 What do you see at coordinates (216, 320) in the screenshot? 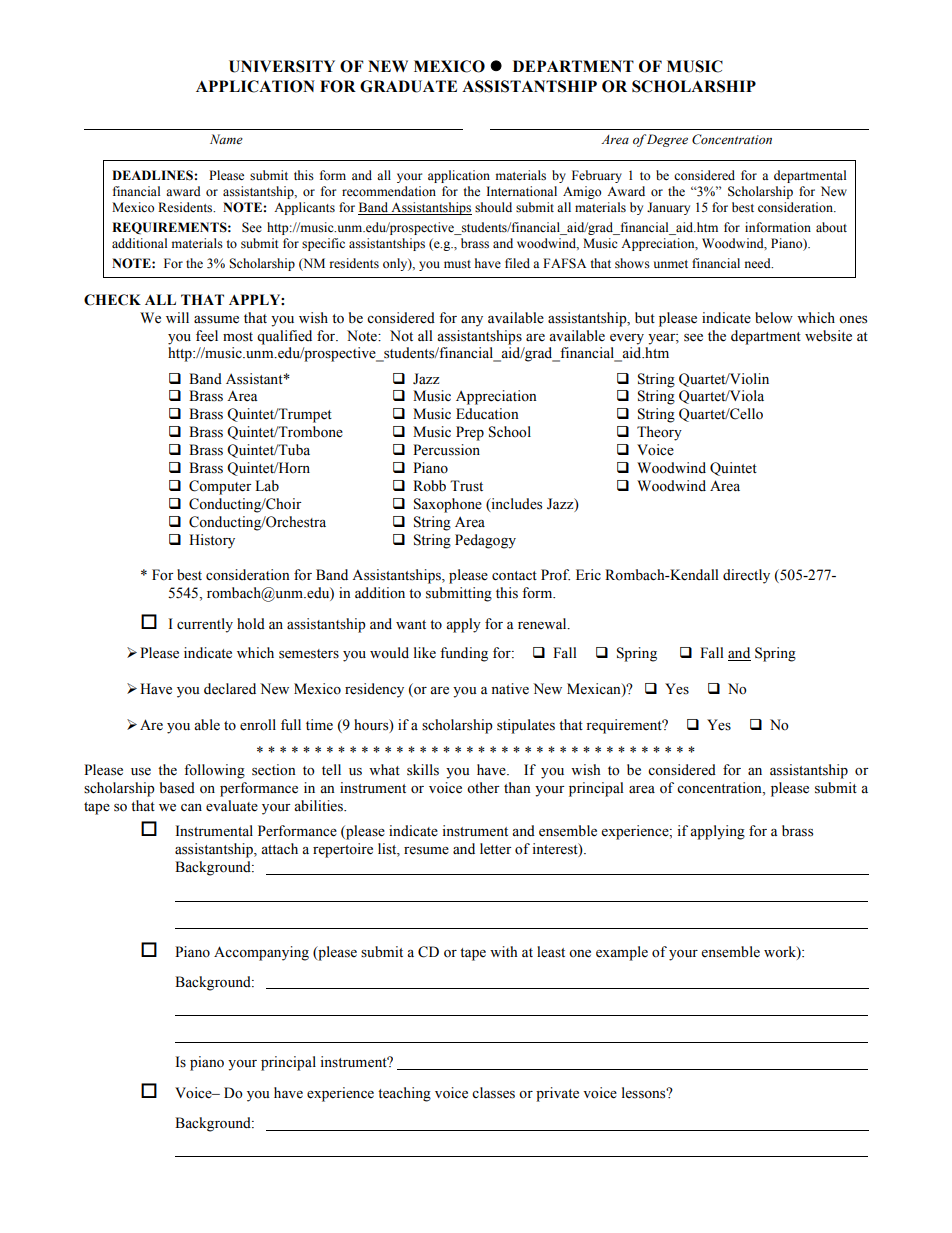
I see `assume` at bounding box center [216, 320].
